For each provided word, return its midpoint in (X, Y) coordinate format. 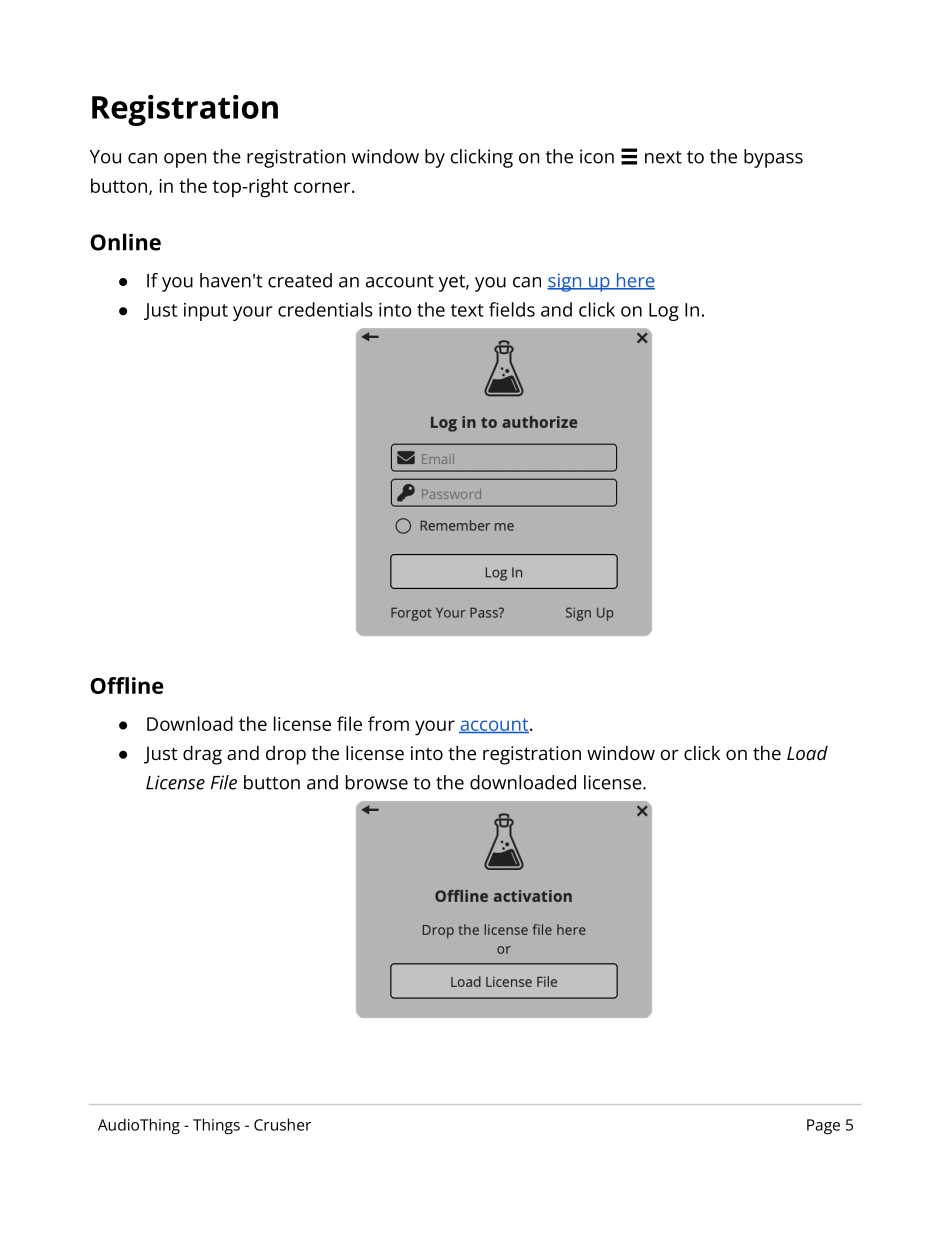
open (185, 160)
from (388, 723)
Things (216, 1126)
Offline (126, 685)
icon (597, 156)
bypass (773, 158)
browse (377, 782)
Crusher (282, 1124)
